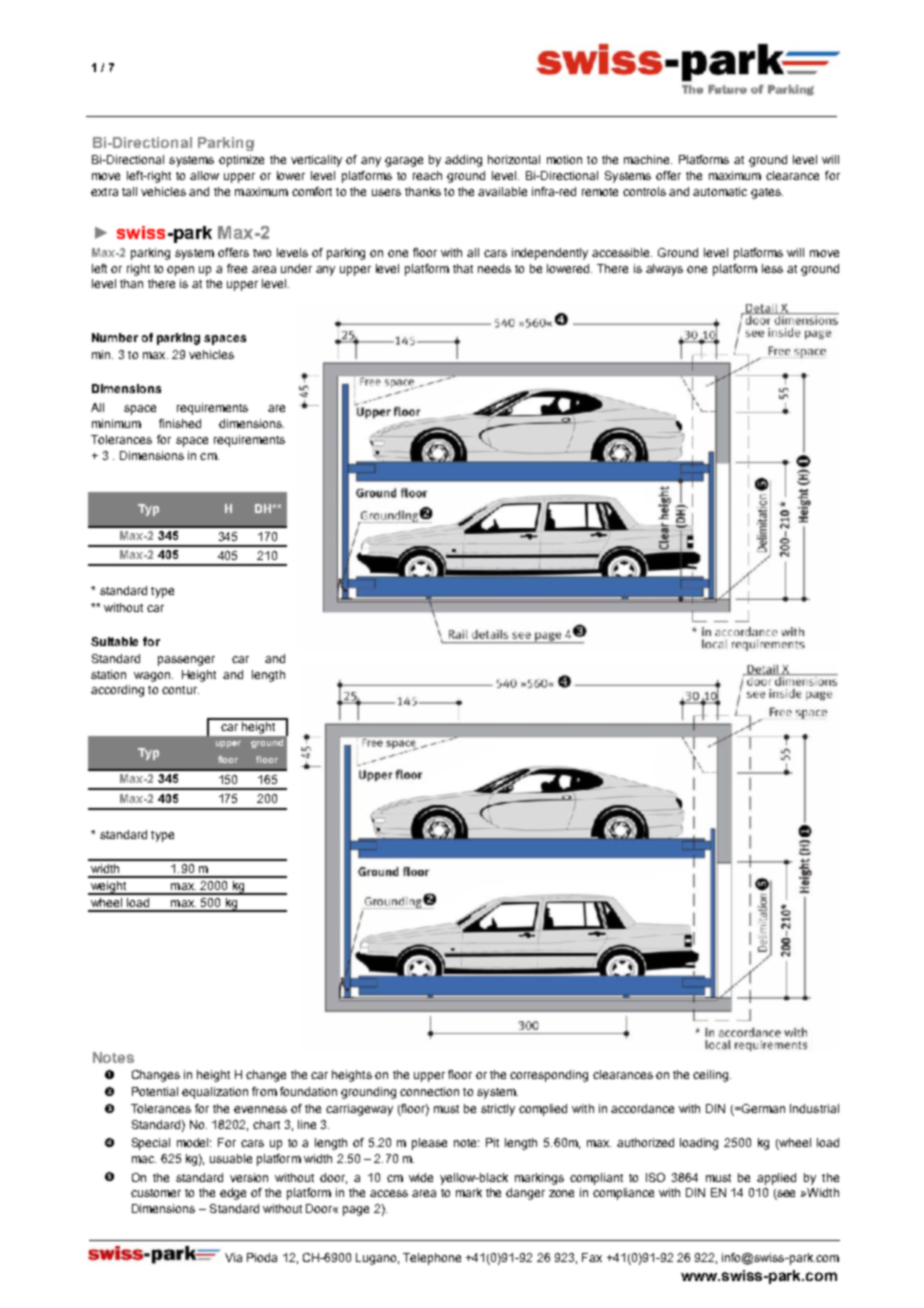 This screenshot has height=1308, width=924. What do you see at coordinates (429, 1091) in the screenshot?
I see `connection` at bounding box center [429, 1091].
